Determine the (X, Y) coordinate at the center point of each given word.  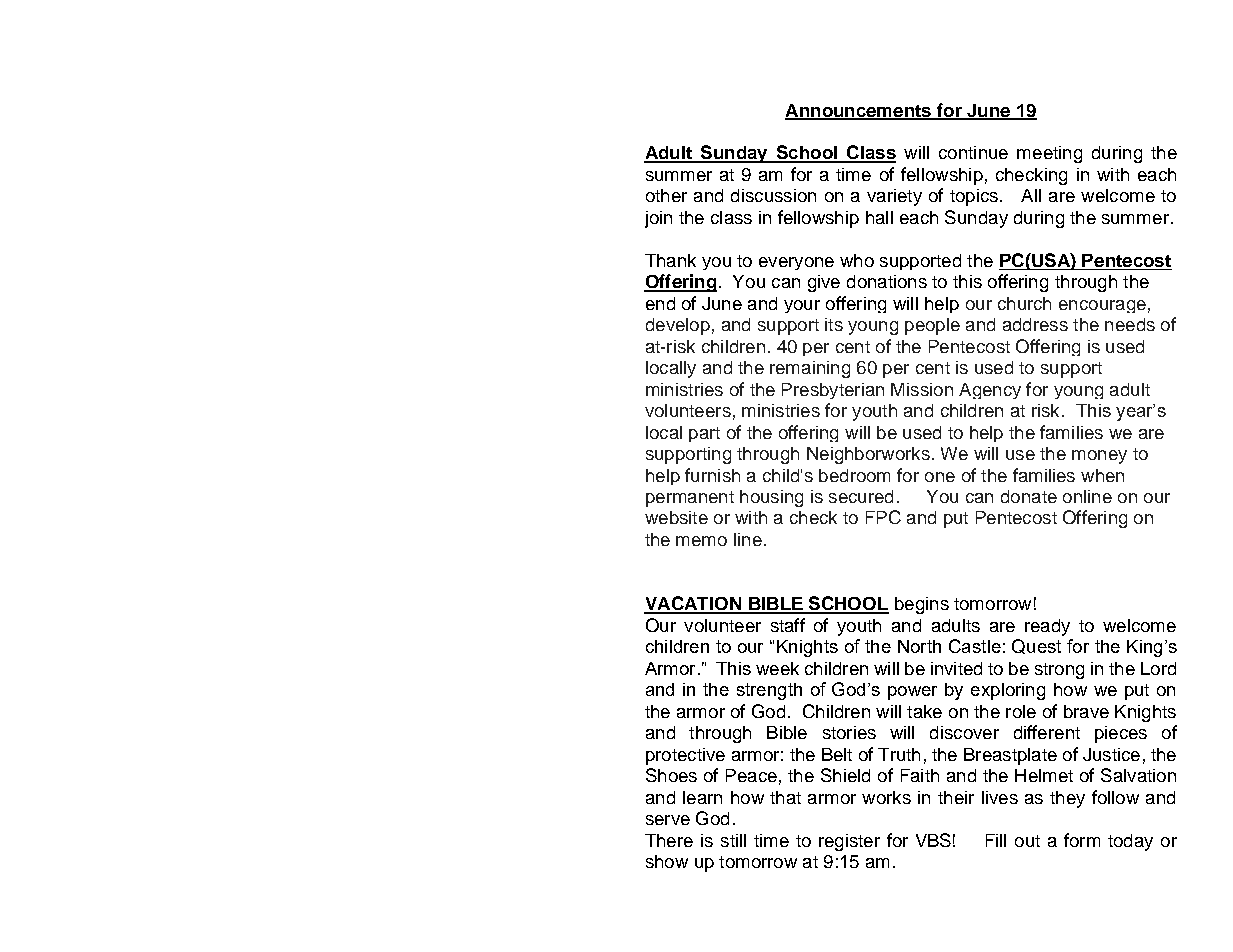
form (1082, 840)
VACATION (694, 604)
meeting (1049, 154)
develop (678, 326)
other (666, 195)
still (733, 840)
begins (922, 605)
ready (1047, 627)
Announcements (859, 111)
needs (1130, 324)
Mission (922, 389)
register (849, 842)
